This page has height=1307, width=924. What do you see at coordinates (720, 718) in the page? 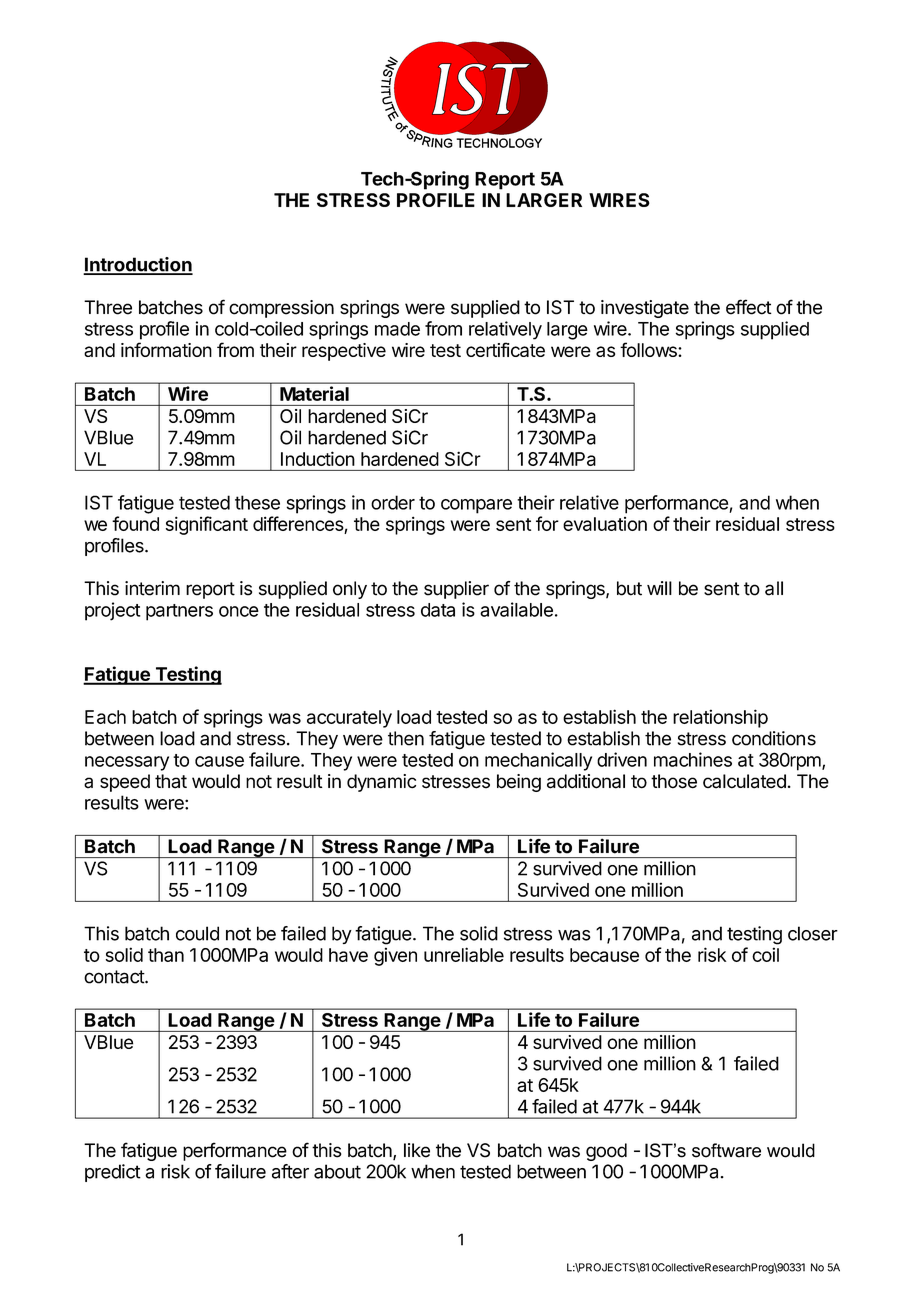
I see `relationship` at bounding box center [720, 718].
